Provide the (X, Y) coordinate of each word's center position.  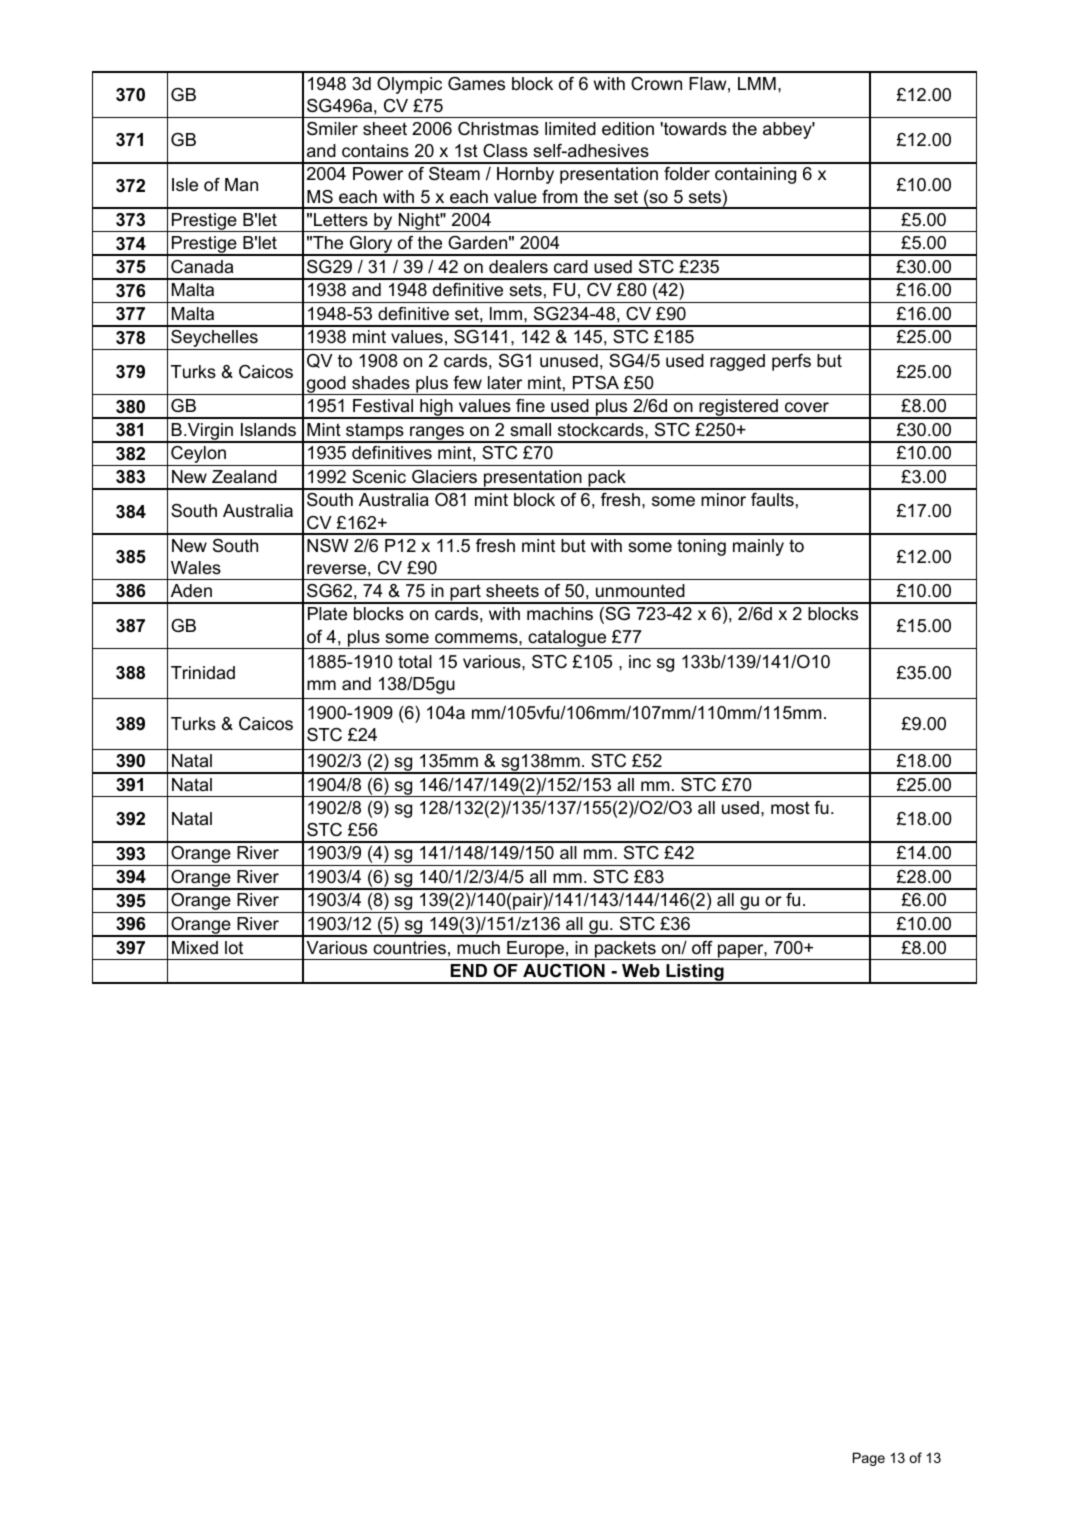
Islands (268, 429)
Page (869, 1459)
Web (641, 971)
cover (807, 407)
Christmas (498, 129)
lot (234, 947)
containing (755, 175)
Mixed (195, 947)
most (790, 807)
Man (241, 184)
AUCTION (564, 971)
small (530, 430)
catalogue (567, 639)
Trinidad (203, 672)
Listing (695, 973)
